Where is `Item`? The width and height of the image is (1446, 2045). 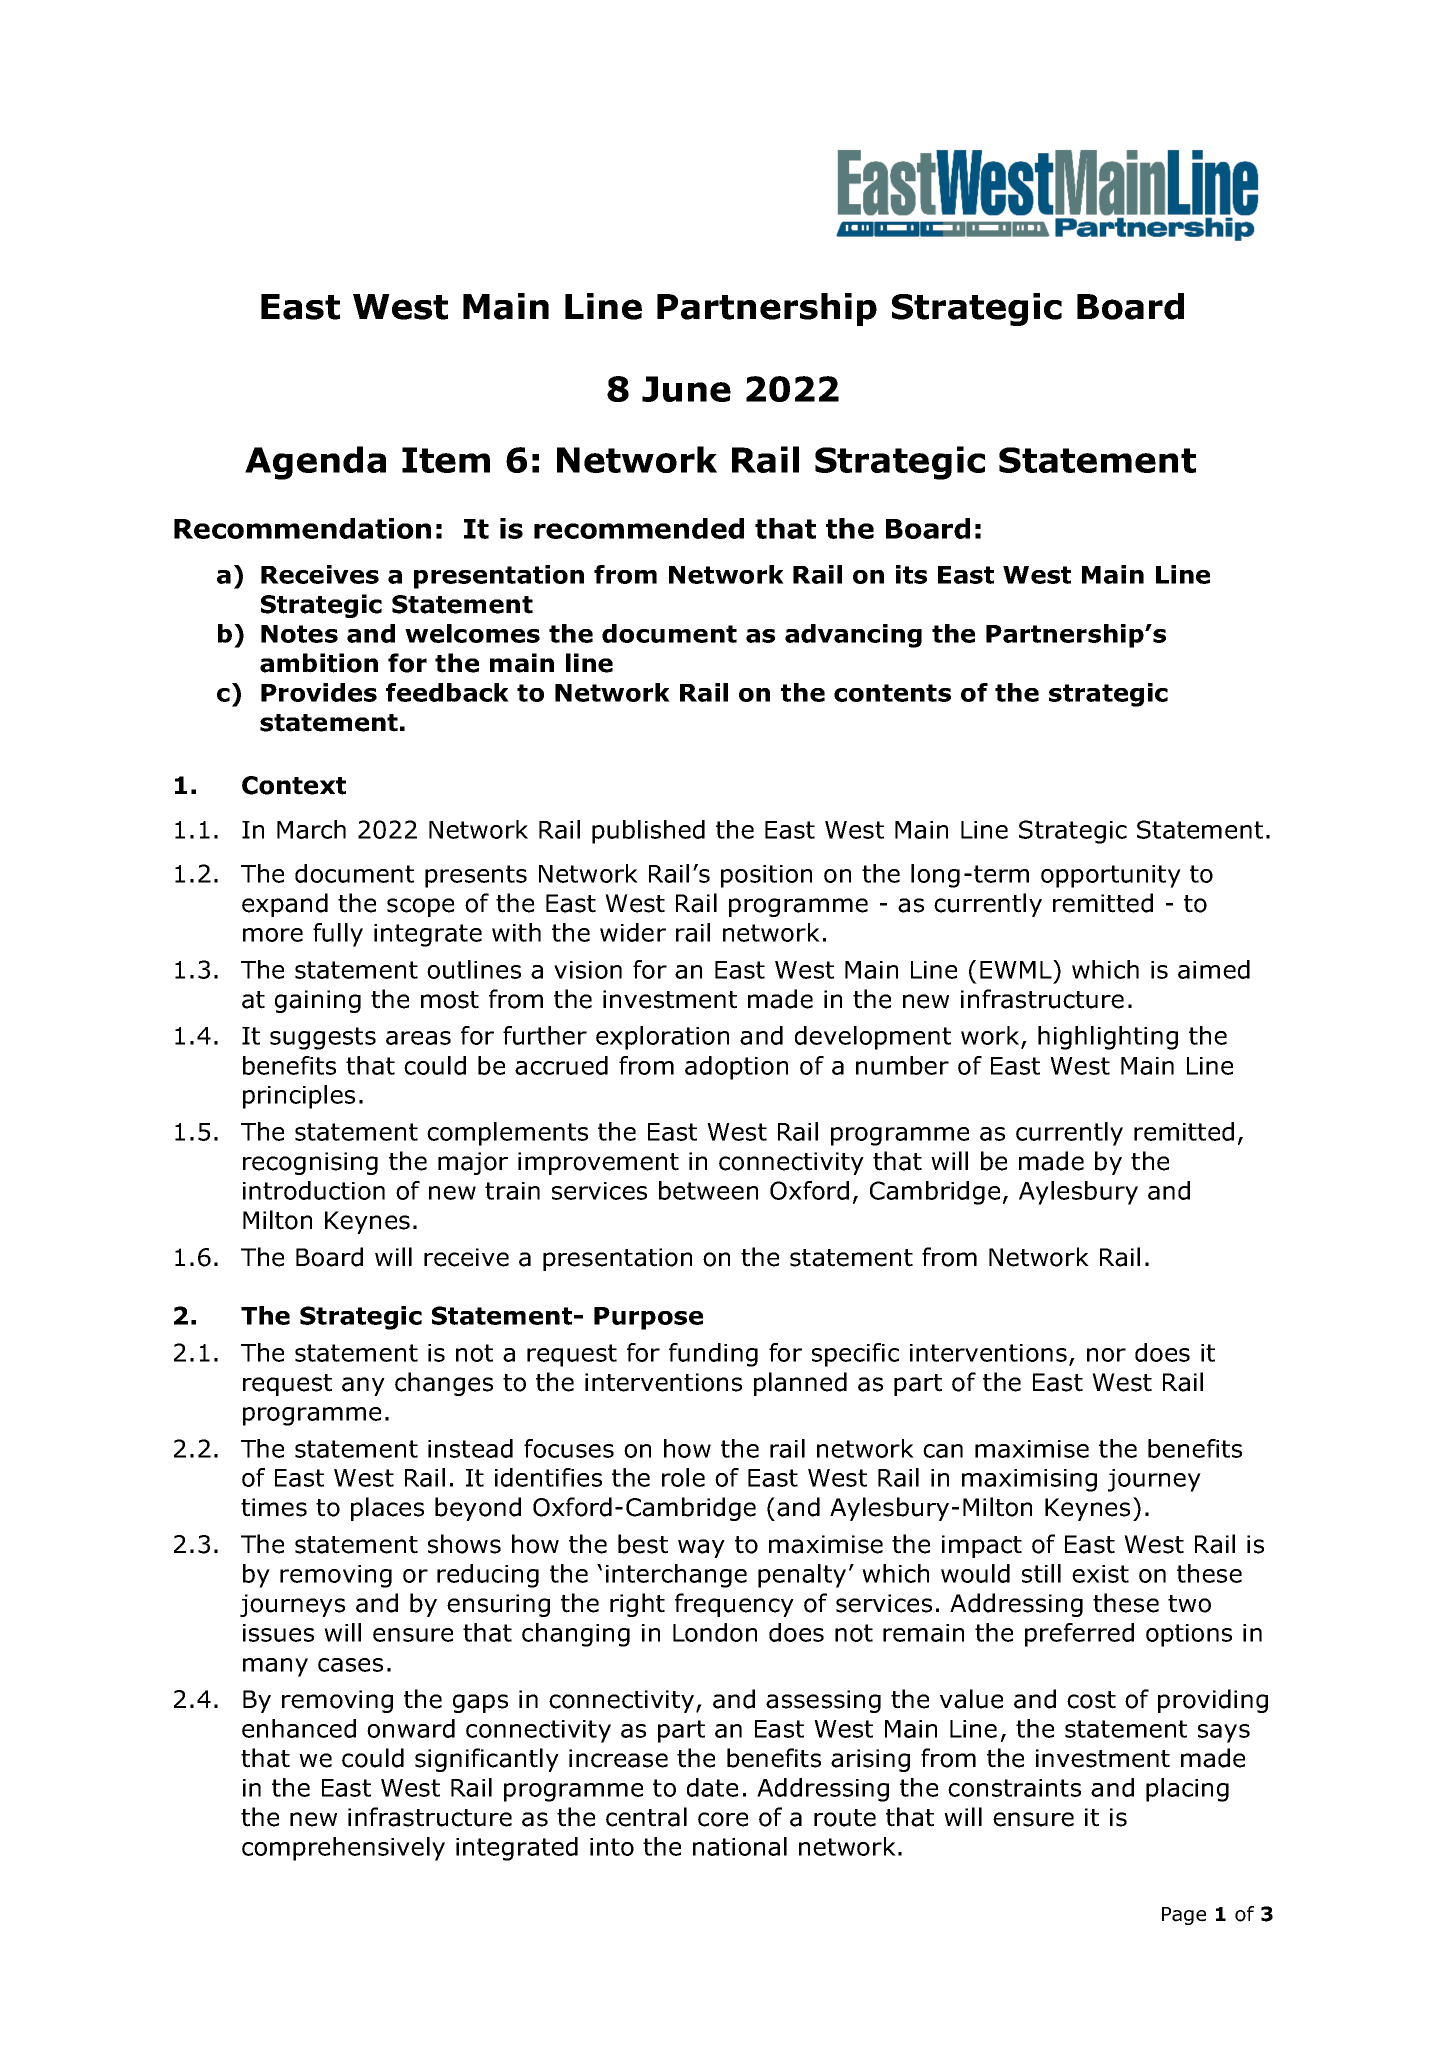
Item is located at coordinates (446, 460).
